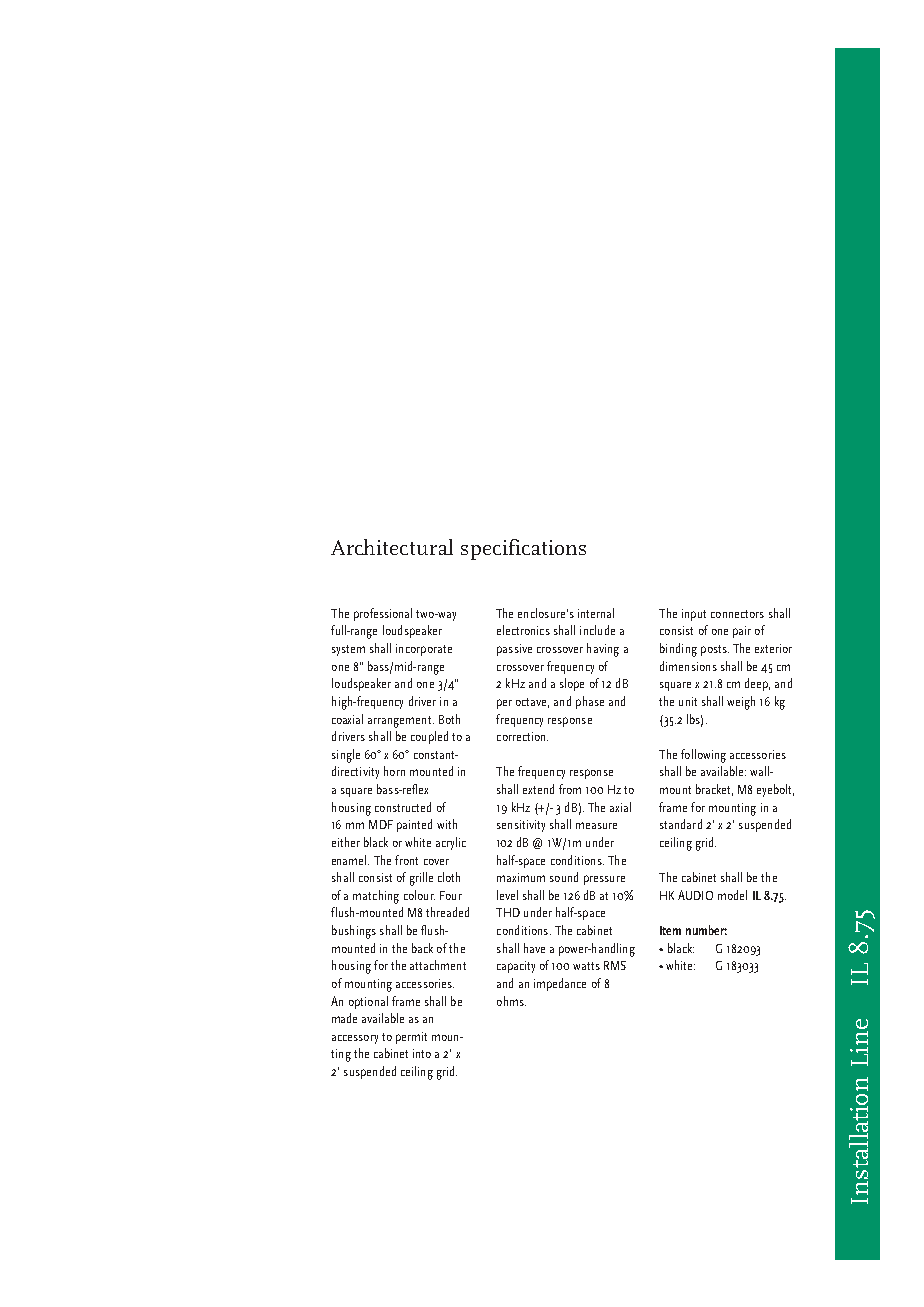 The width and height of the image is (924, 1307). What do you see at coordinates (411, 1038) in the image?
I see `permit` at bounding box center [411, 1038].
